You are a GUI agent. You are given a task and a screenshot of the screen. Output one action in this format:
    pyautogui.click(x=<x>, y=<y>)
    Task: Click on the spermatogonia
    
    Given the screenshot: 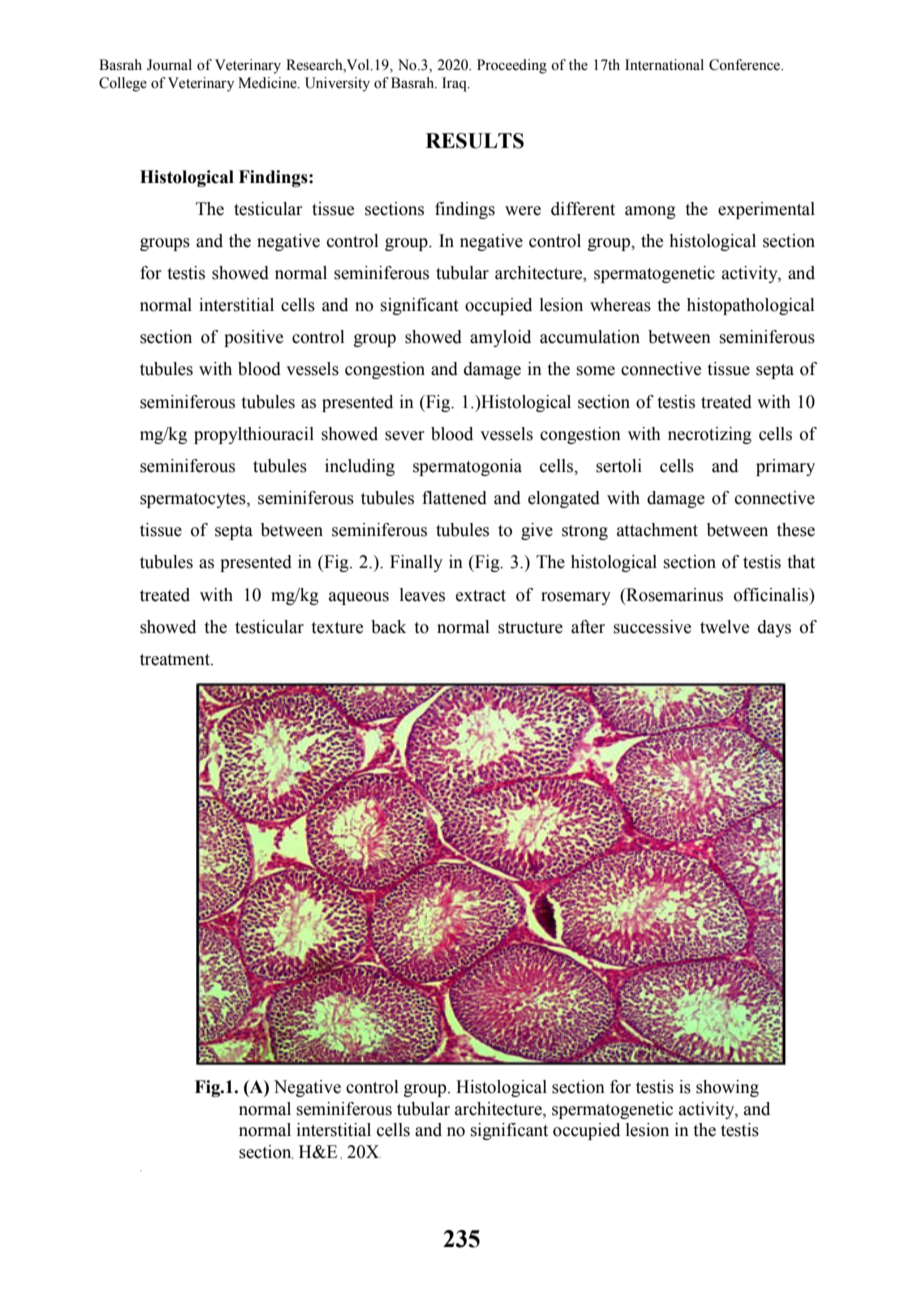 What is the action you would take?
    pyautogui.click(x=467, y=467)
